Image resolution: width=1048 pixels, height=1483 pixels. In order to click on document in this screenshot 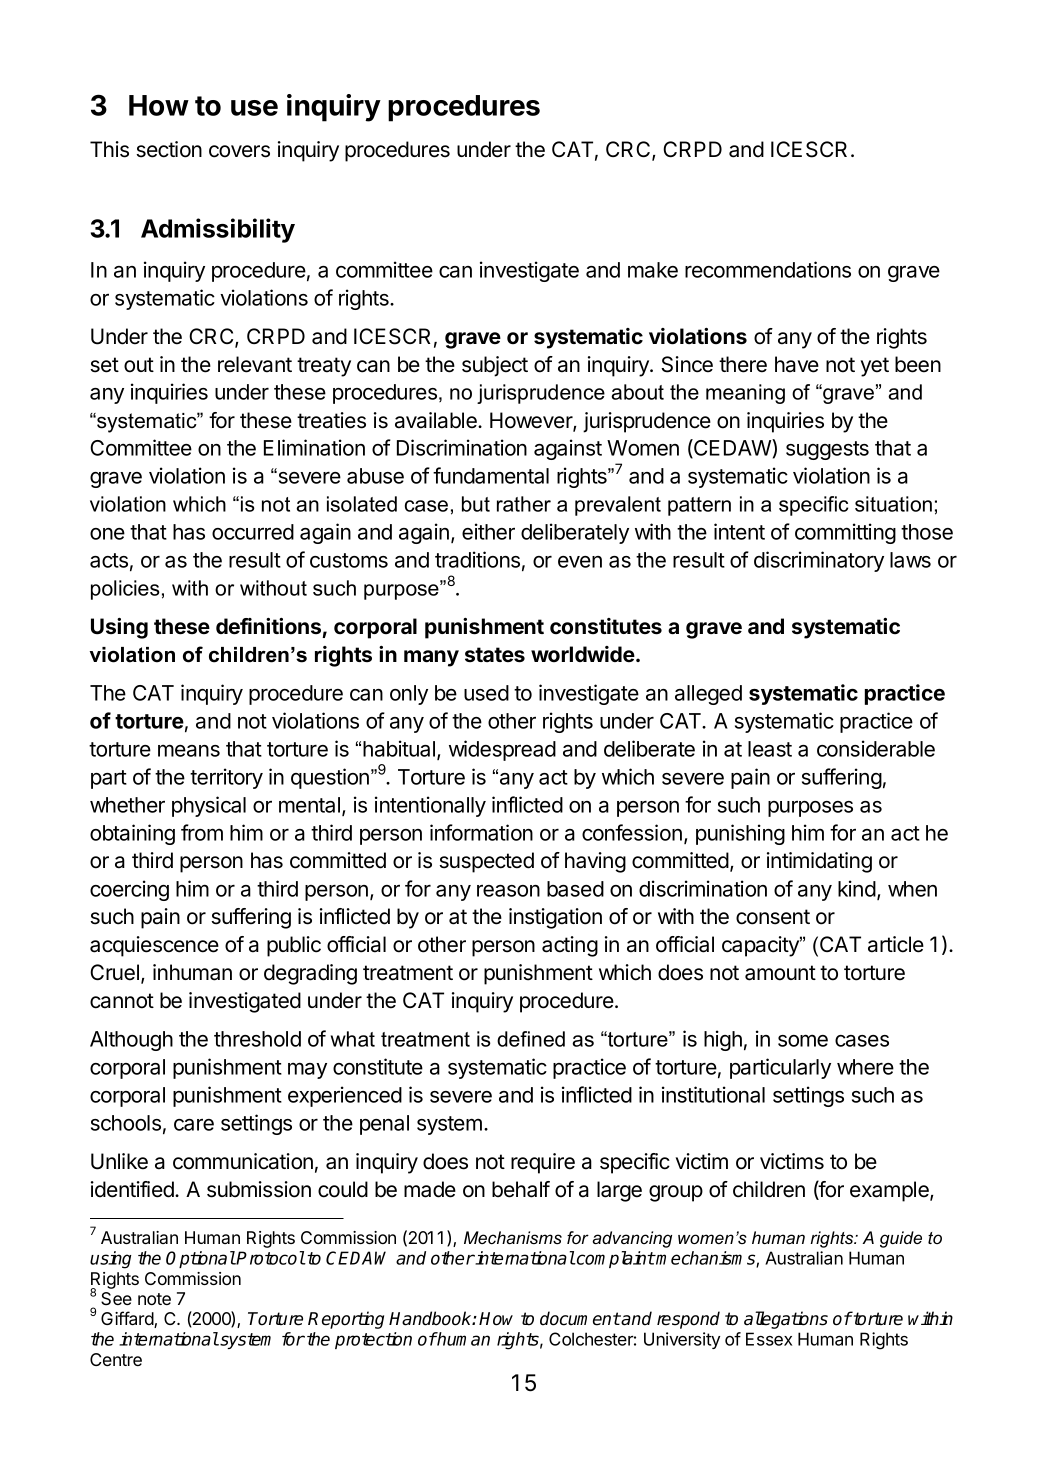, I will do `click(580, 1318)`.
